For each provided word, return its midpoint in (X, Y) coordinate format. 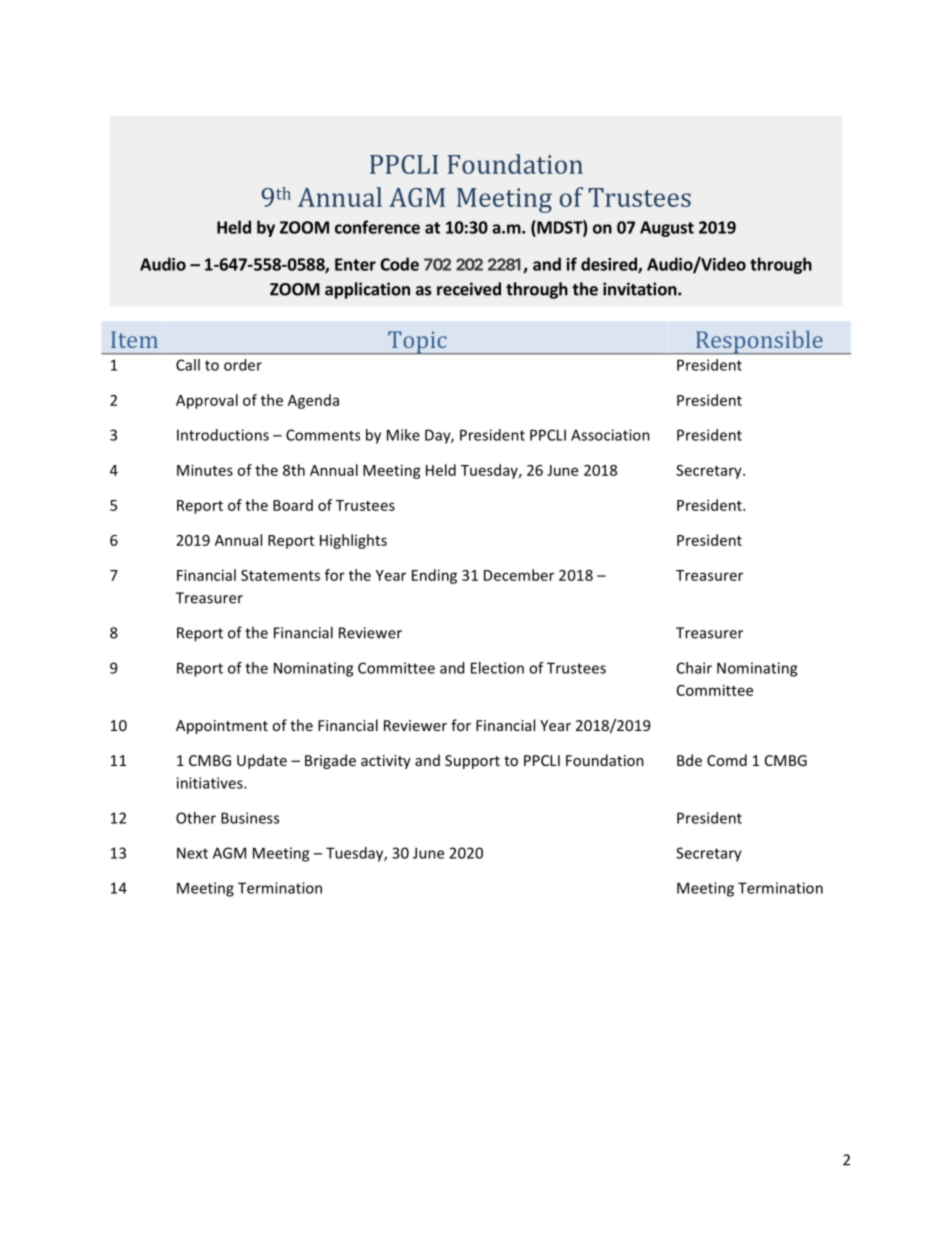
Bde (689, 760)
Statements (280, 575)
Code (399, 264)
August (667, 229)
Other (196, 818)
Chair (694, 668)
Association (610, 435)
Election (497, 668)
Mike (403, 435)
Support (472, 762)
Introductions (223, 435)
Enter (355, 264)
